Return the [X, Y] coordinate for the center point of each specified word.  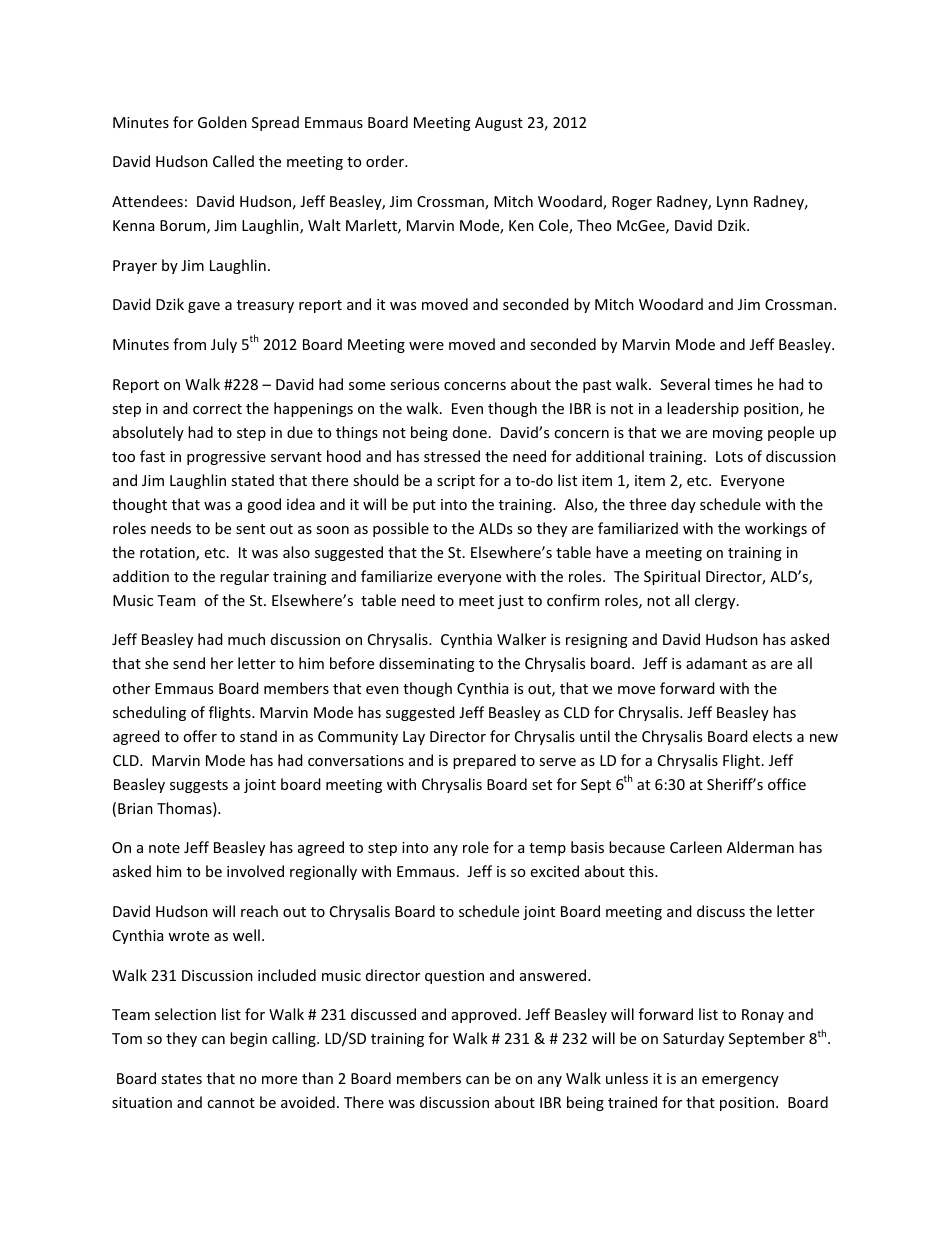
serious [414, 384]
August [499, 124]
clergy [716, 601]
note [164, 848]
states [181, 1079]
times [733, 384]
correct [217, 409]
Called [233, 161]
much [246, 639]
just [511, 602]
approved [484, 1015]
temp [547, 849]
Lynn [732, 203]
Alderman [760, 847]
